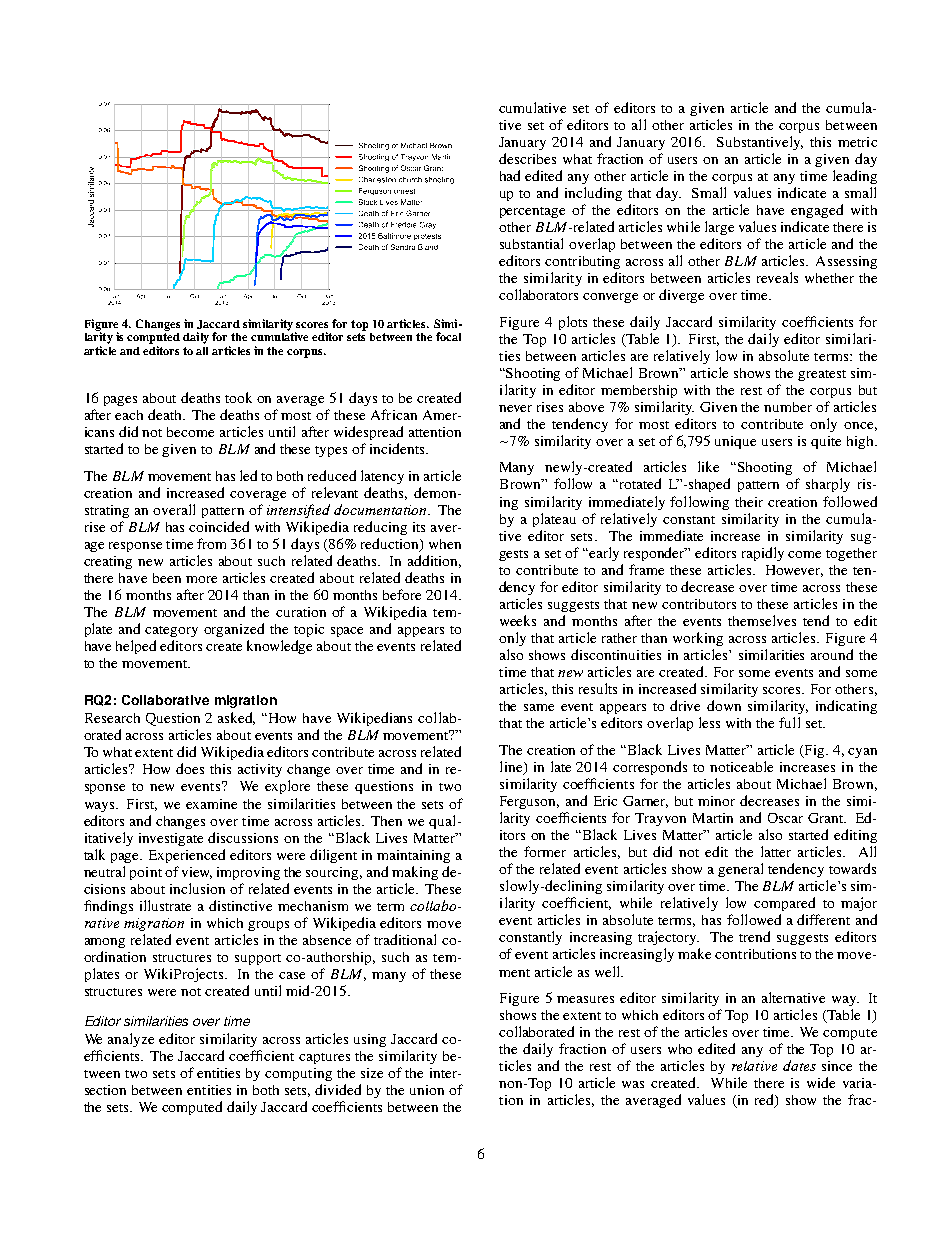 This page has height=1233, width=952. What do you see at coordinates (171, 631) in the page?
I see `category` at bounding box center [171, 631].
